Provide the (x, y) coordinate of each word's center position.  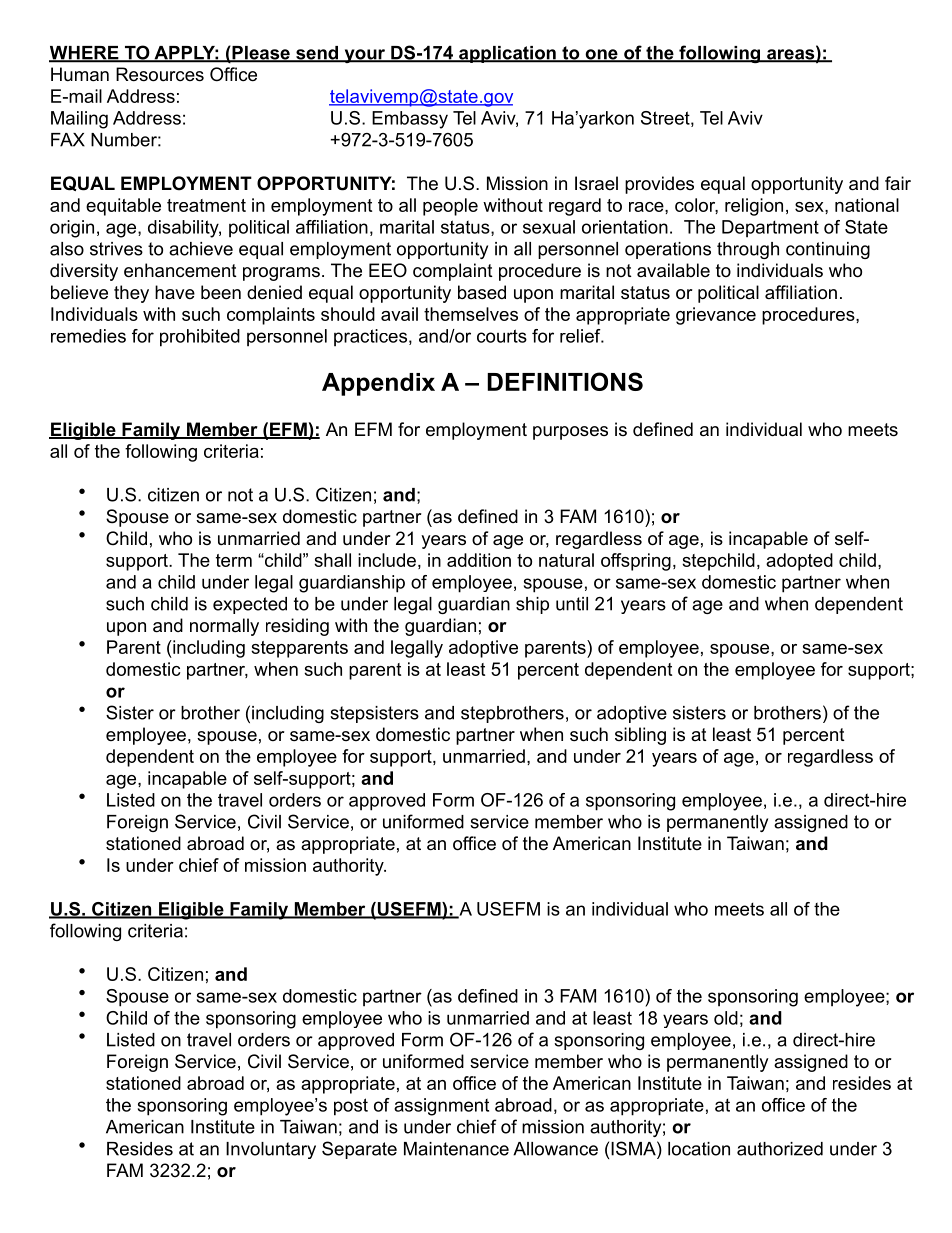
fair (898, 183)
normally (224, 627)
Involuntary (271, 1150)
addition (479, 560)
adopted (799, 562)
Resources (160, 74)
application (507, 54)
